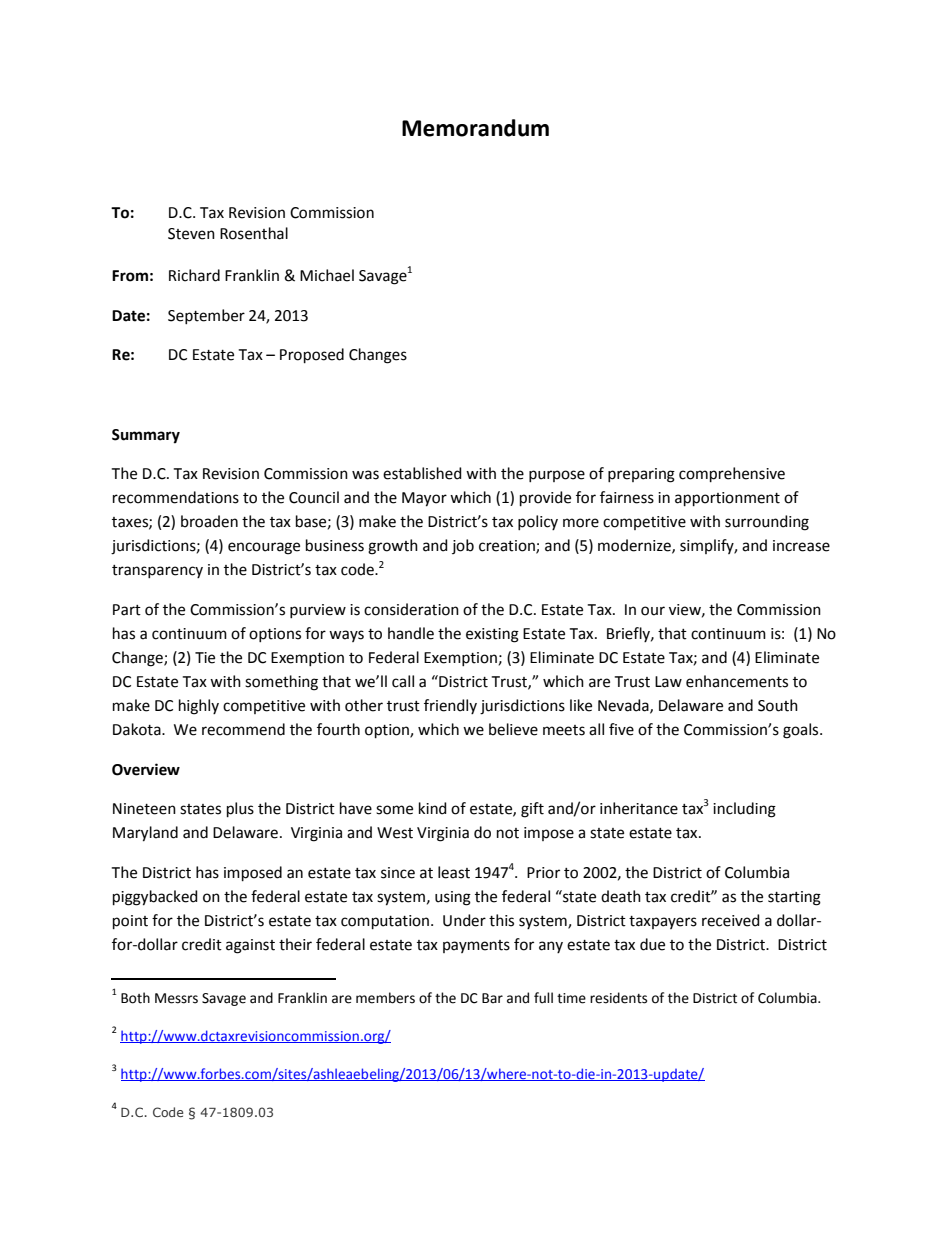 The height and width of the document is (1233, 952). I want to click on friendly, so click(450, 706).
